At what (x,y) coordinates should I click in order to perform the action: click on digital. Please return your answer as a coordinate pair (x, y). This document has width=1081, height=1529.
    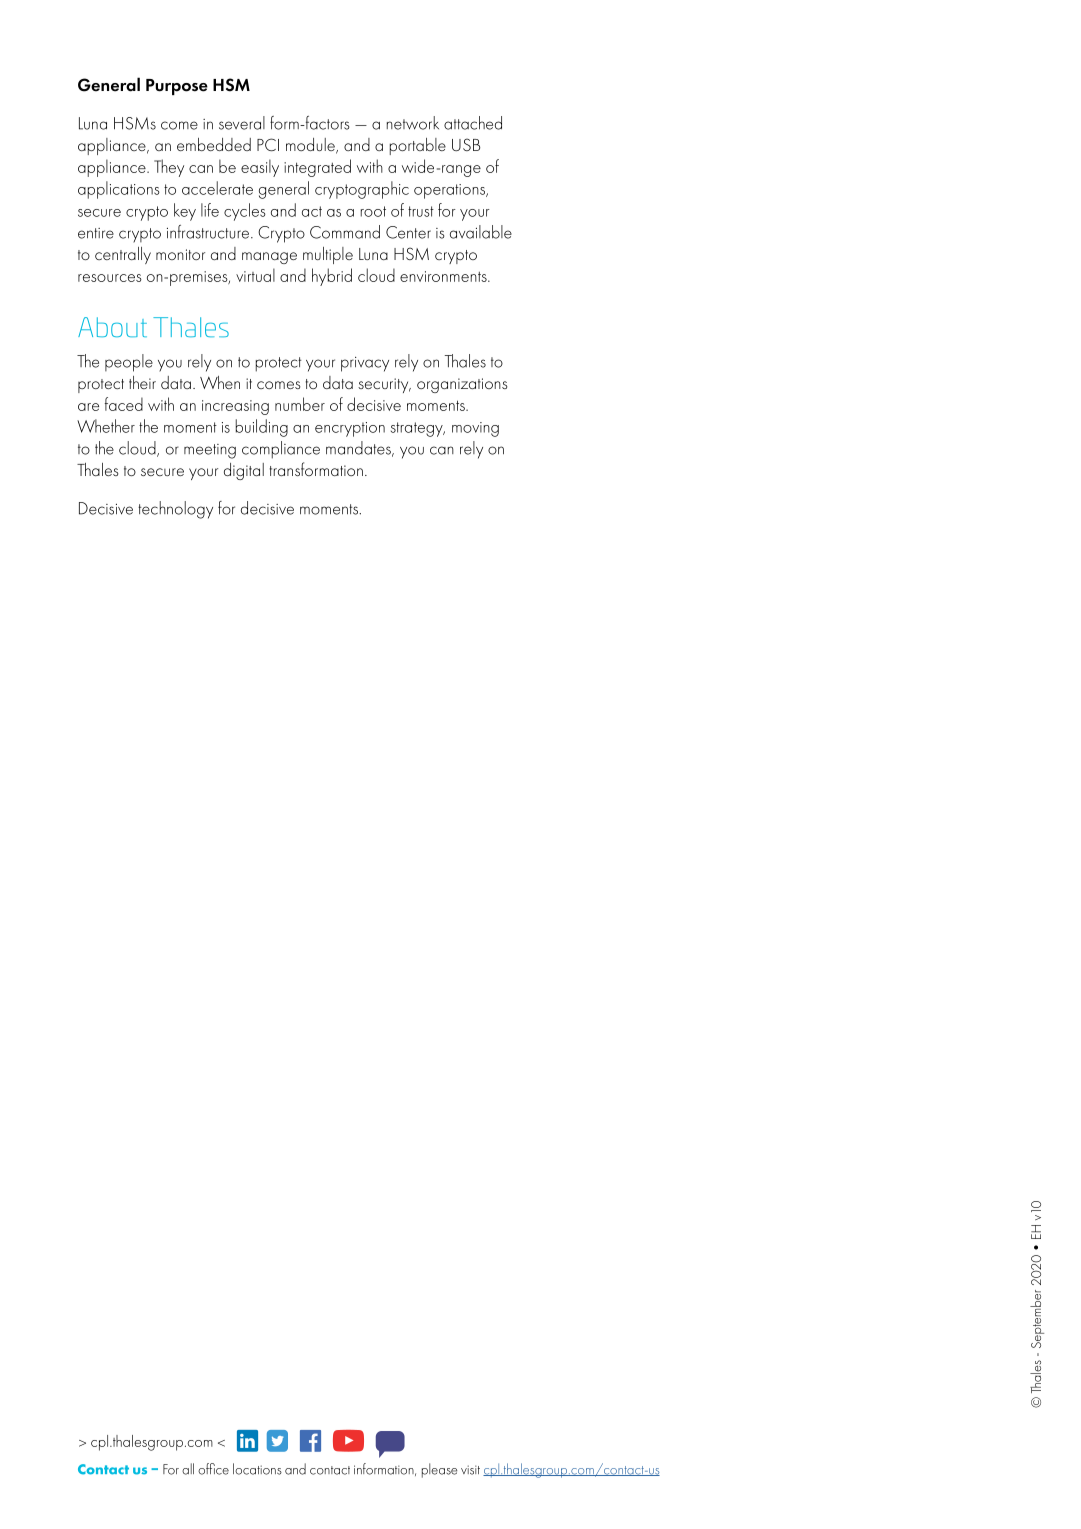
    Looking at the image, I should click on (244, 471).
